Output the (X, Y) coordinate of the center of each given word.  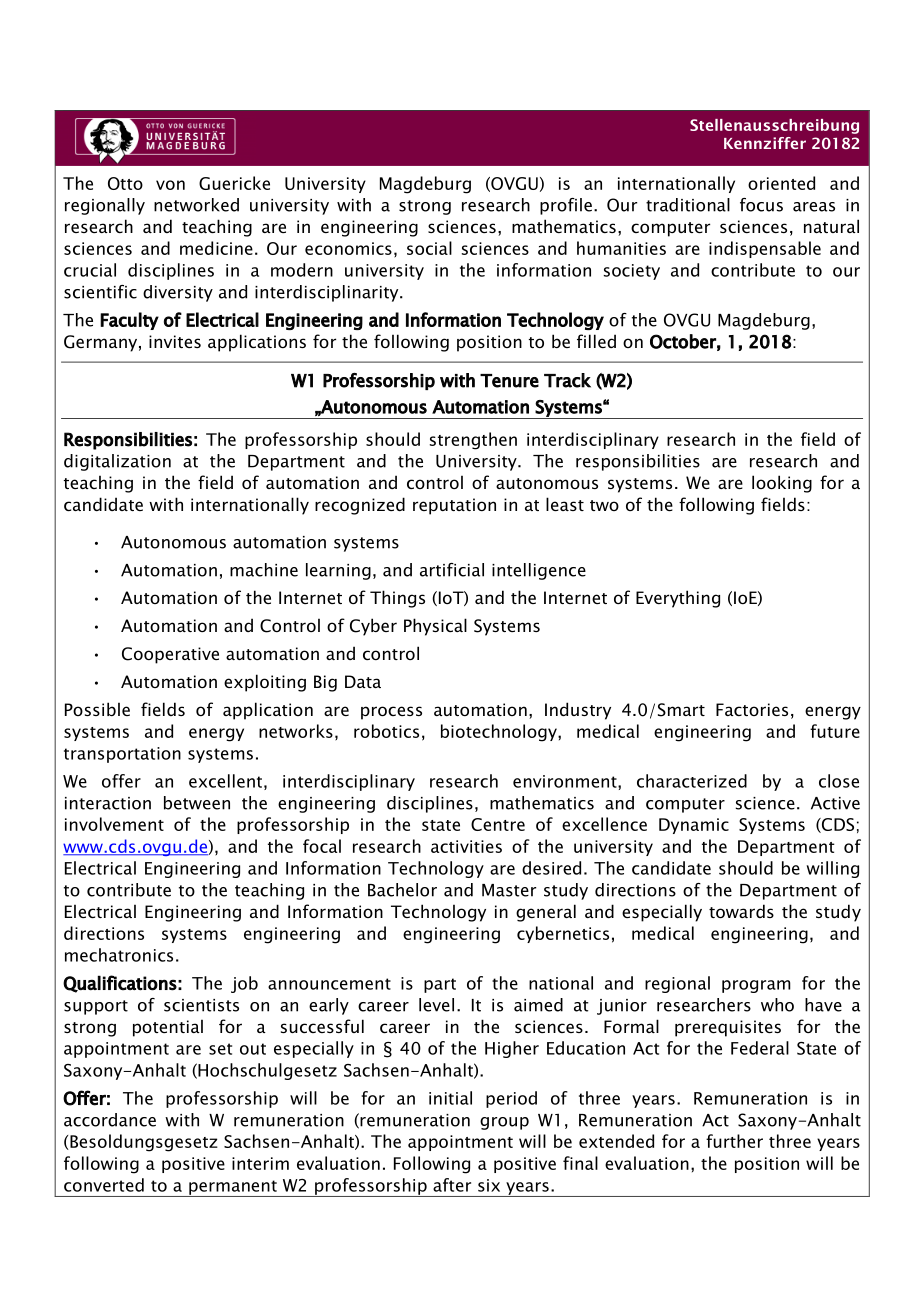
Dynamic (694, 826)
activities (466, 846)
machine (264, 570)
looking (782, 484)
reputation (454, 506)
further (734, 1141)
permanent (233, 1188)
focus (761, 205)
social (429, 248)
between (197, 803)
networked (196, 205)
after (452, 1185)
